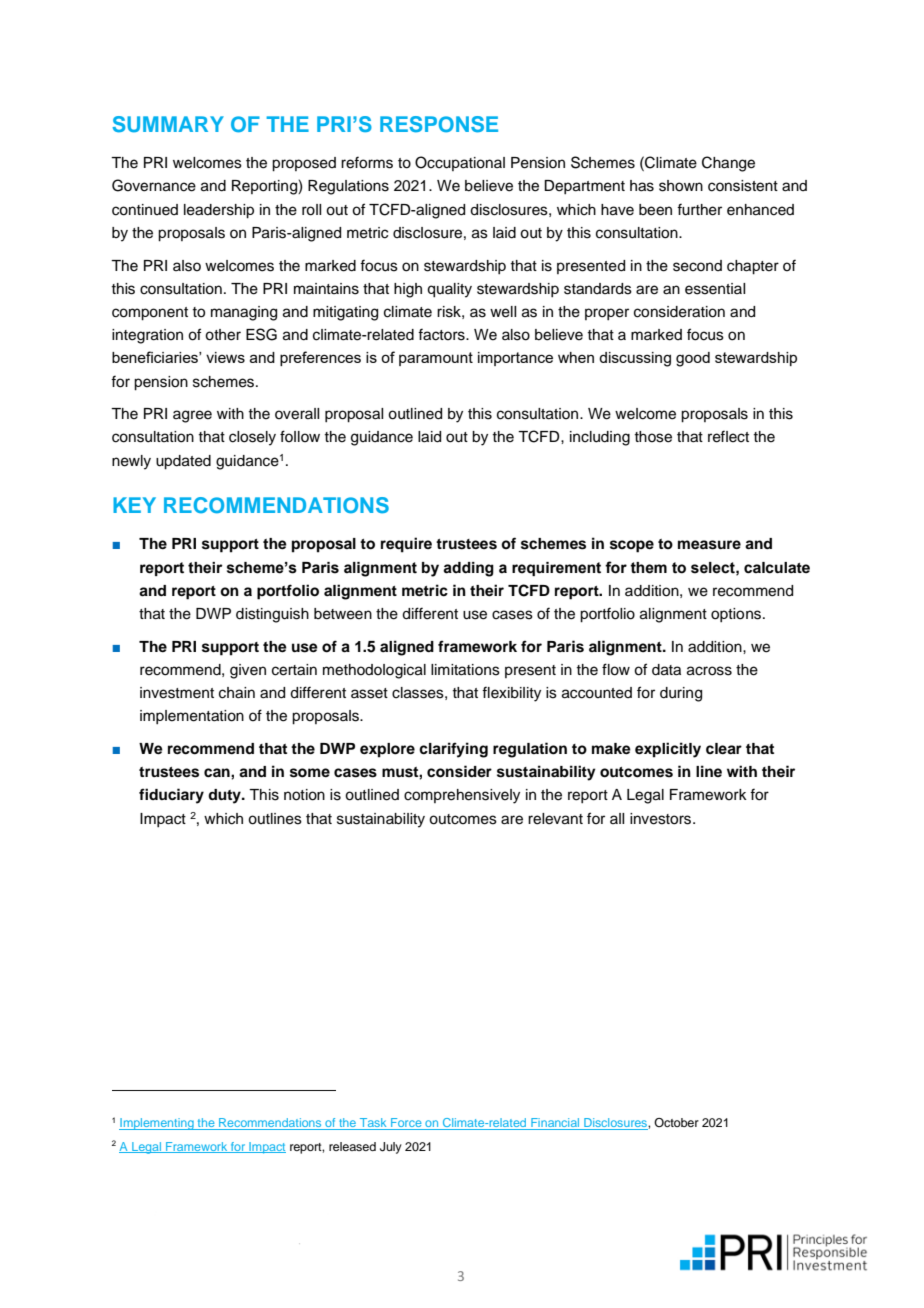 The image size is (924, 1308). What do you see at coordinates (168, 124) in the screenshot?
I see `SUMMARY` at bounding box center [168, 124].
